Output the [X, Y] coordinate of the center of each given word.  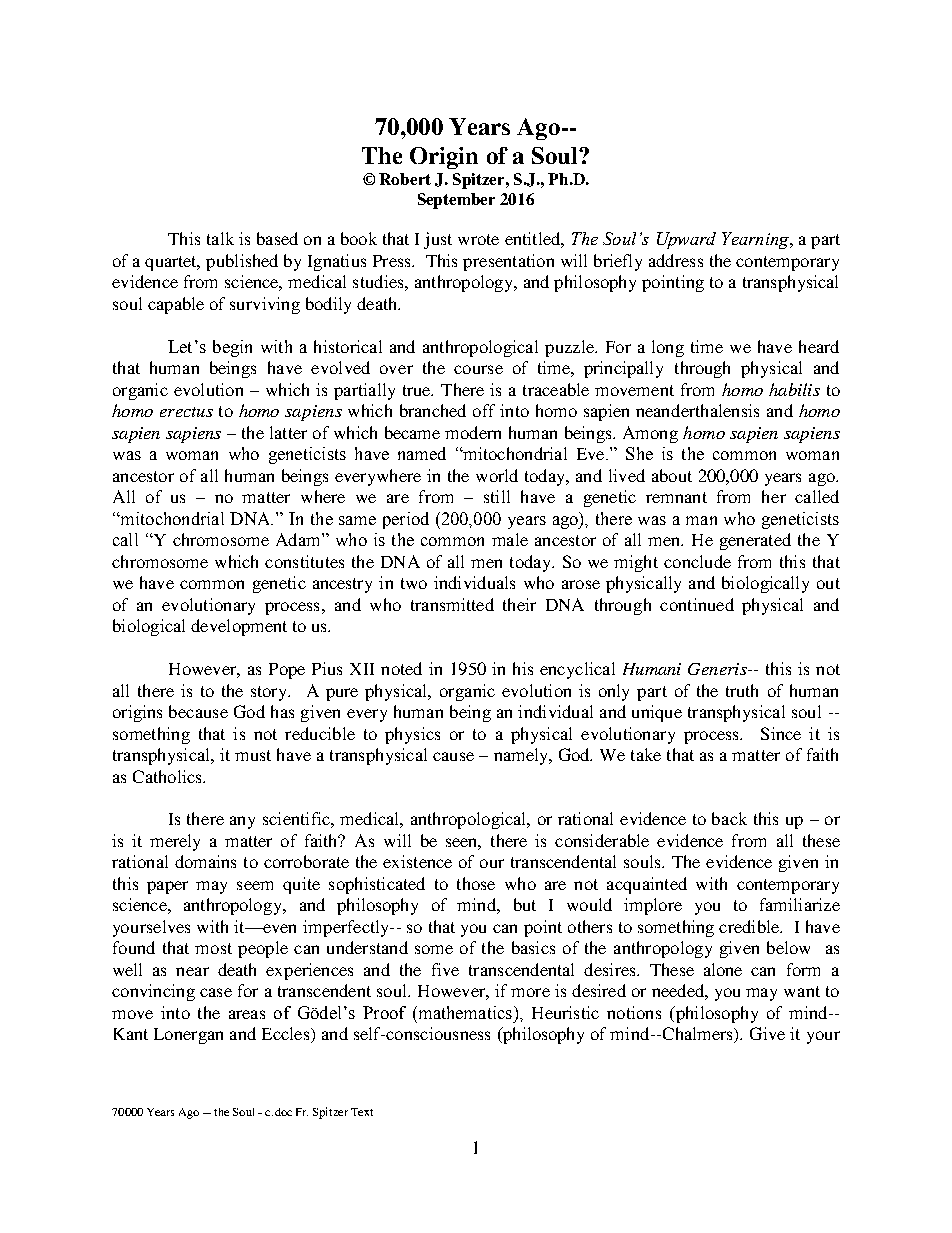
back [729, 818]
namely [522, 756]
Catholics [168, 776]
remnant [676, 497]
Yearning [757, 240]
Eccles [287, 1035]
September [456, 201]
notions [634, 1012]
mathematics [464, 1012]
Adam [299, 539]
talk [220, 238]
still [497, 496]
